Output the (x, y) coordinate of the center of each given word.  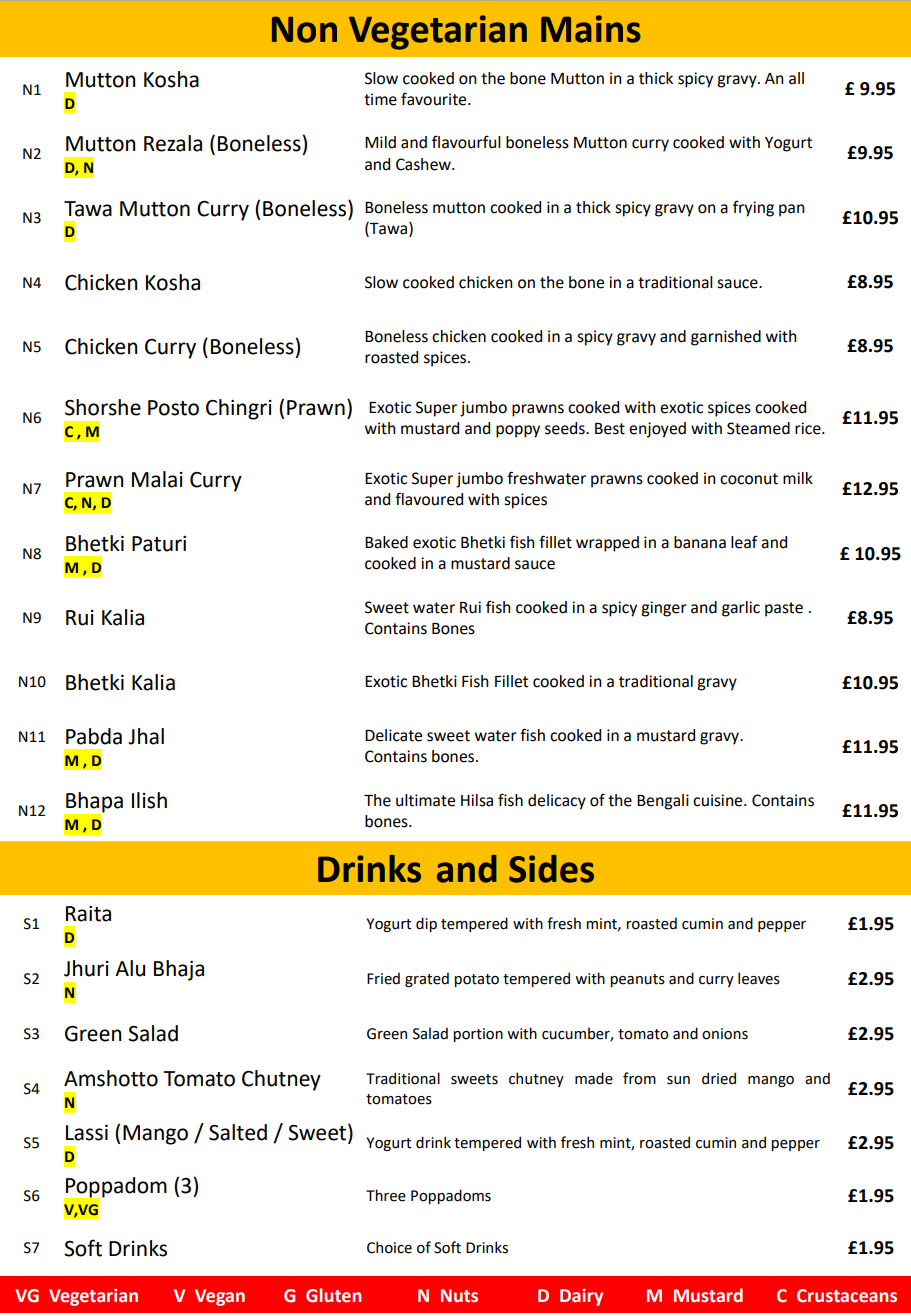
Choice (389, 1247)
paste (784, 609)
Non (304, 29)
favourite (435, 99)
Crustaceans (847, 1296)
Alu (130, 968)
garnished (726, 338)
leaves (759, 978)
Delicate (393, 735)
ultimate (425, 800)
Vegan (220, 1297)
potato (476, 980)
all (796, 78)
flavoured (429, 499)
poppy (518, 431)
